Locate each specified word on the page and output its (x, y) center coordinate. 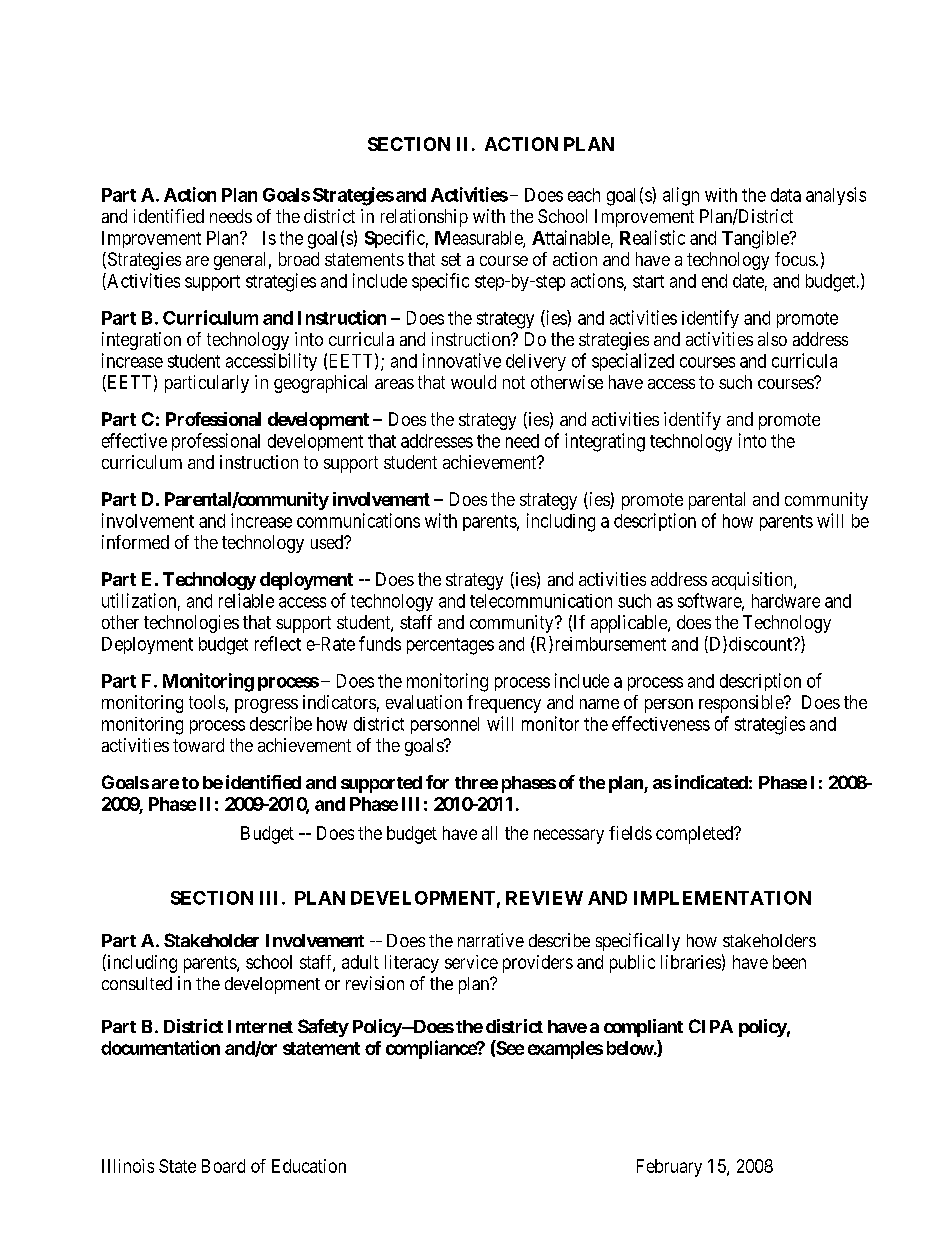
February (669, 1168)
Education (309, 1166)
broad (299, 259)
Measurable (479, 239)
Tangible (756, 239)
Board (223, 1166)
